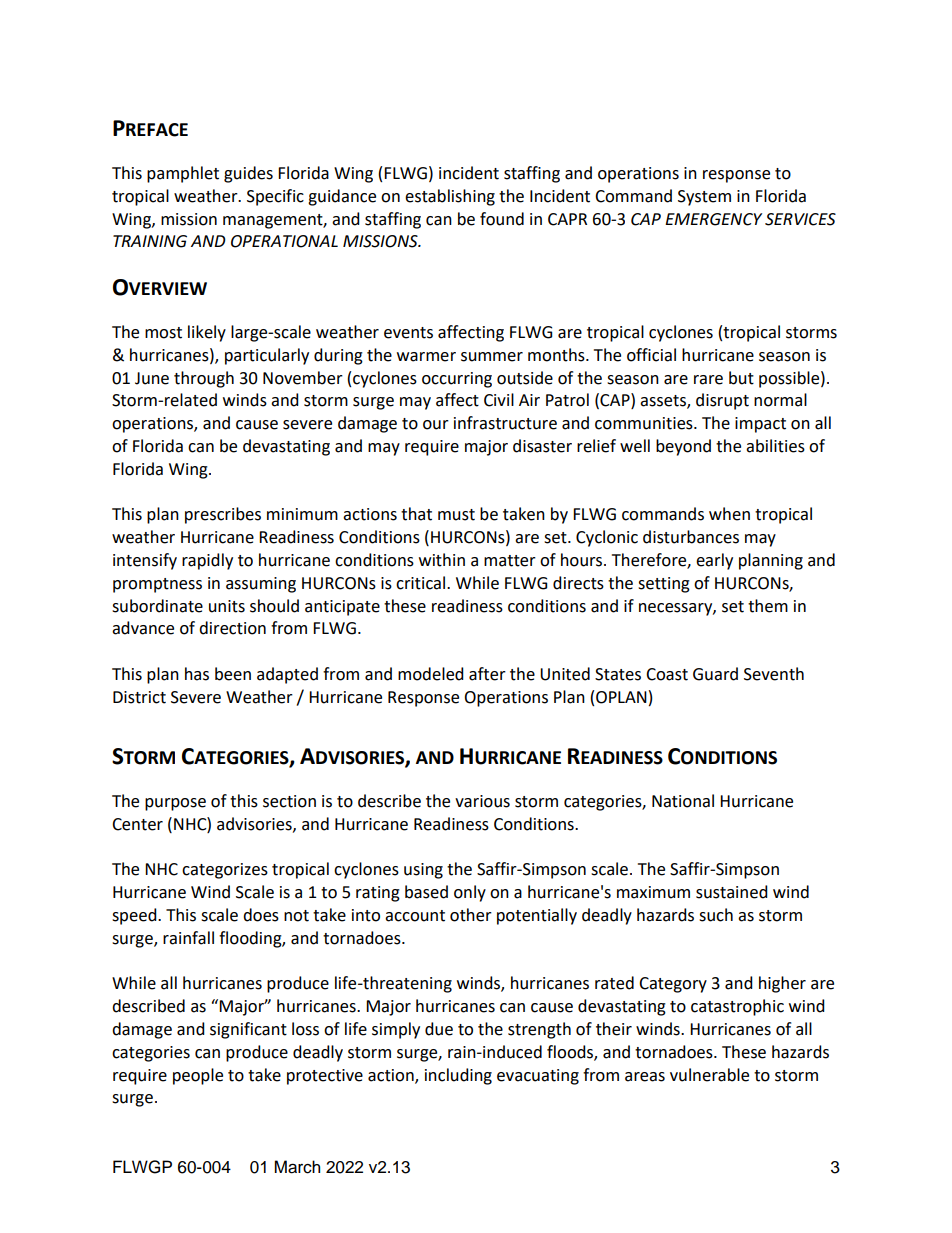 The height and width of the screenshot is (1233, 952). What do you see at coordinates (233, 674) in the screenshot?
I see `been` at bounding box center [233, 674].
